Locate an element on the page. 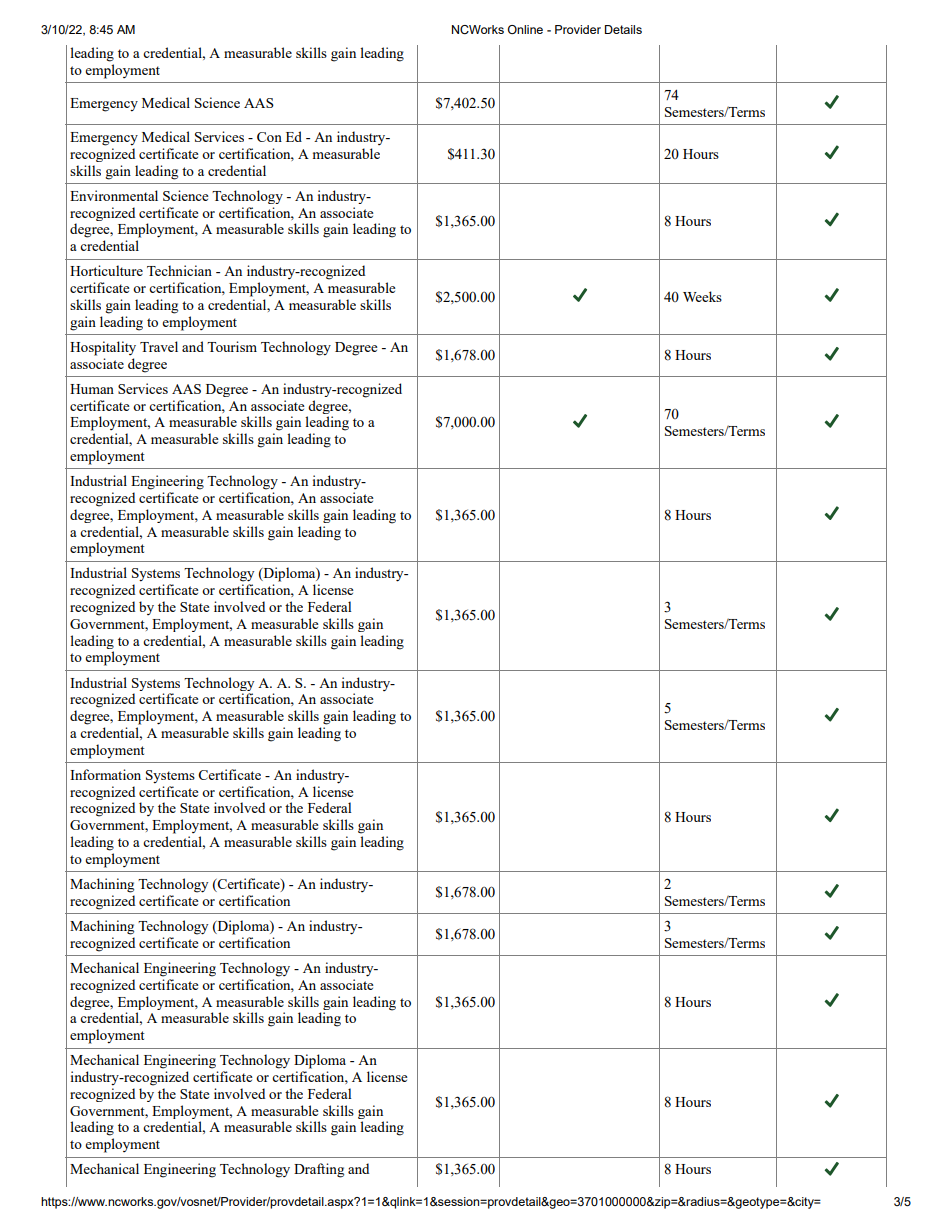 Image resolution: width=952 pixels, height=1232 pixels. Environmental is located at coordinates (114, 195).
